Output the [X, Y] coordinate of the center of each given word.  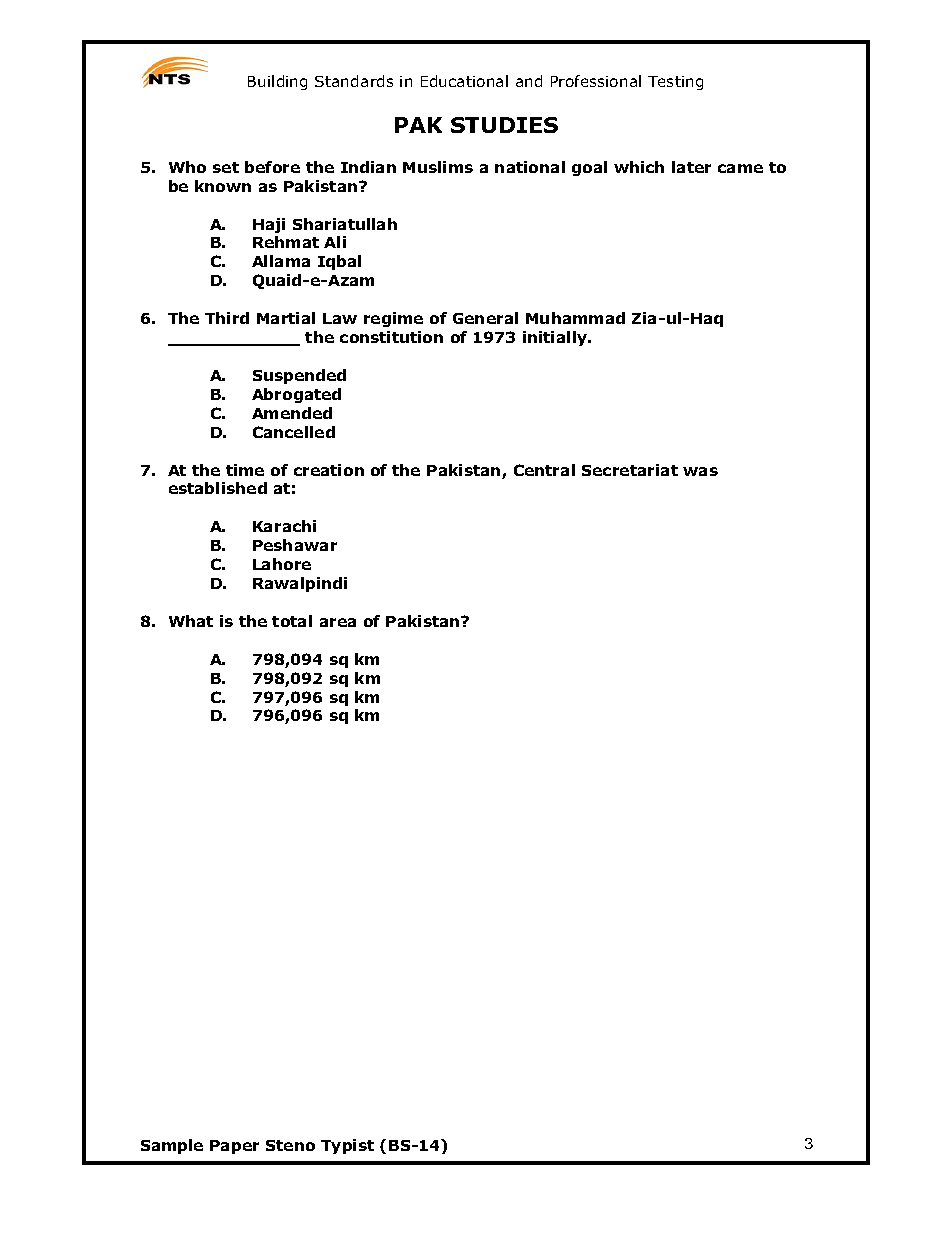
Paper [234, 1147]
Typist [347, 1146]
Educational [464, 81]
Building [277, 82]
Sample [172, 1146]
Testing [675, 83]
